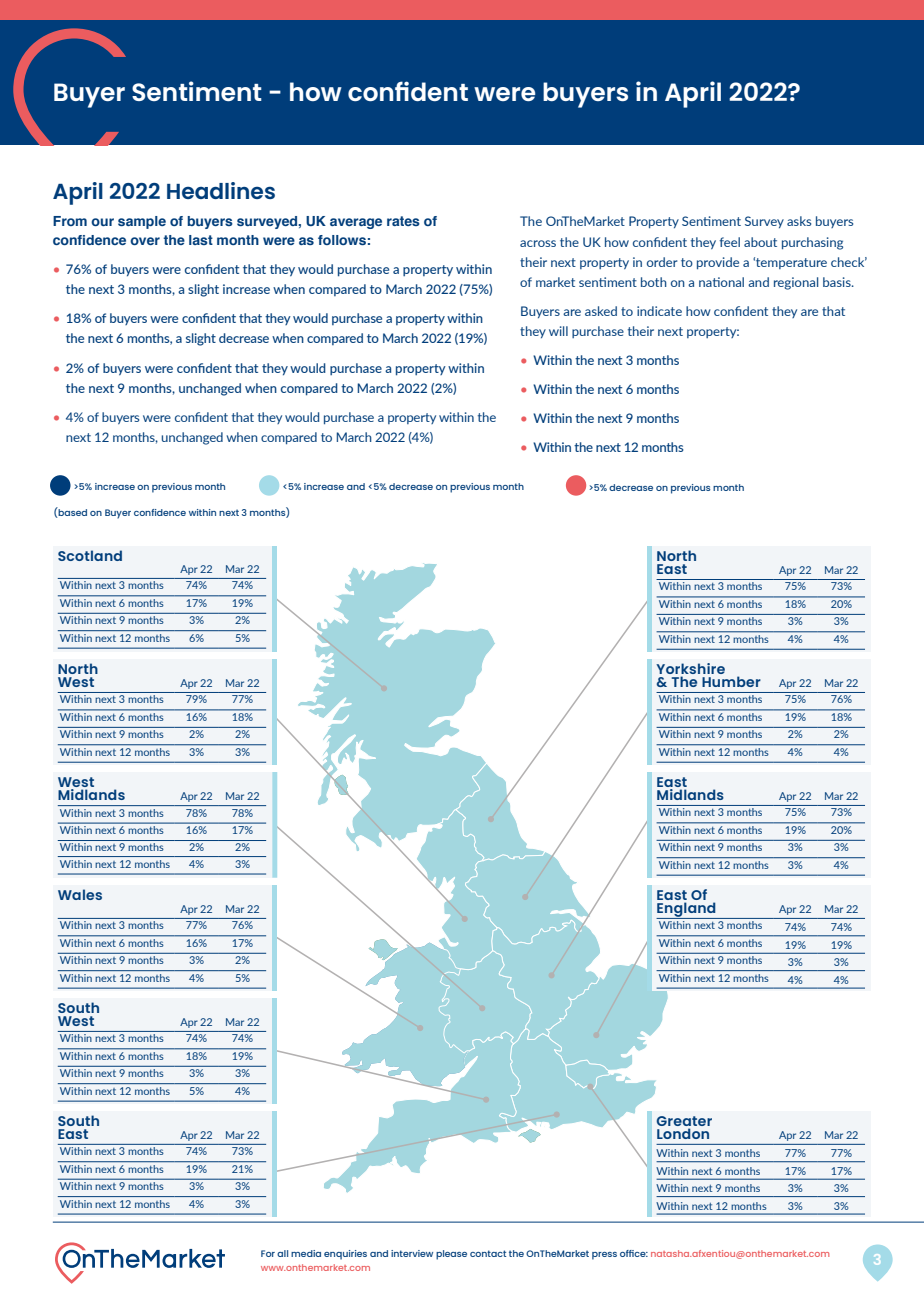 The width and height of the screenshot is (924, 1308). I want to click on about, so click(760, 242).
